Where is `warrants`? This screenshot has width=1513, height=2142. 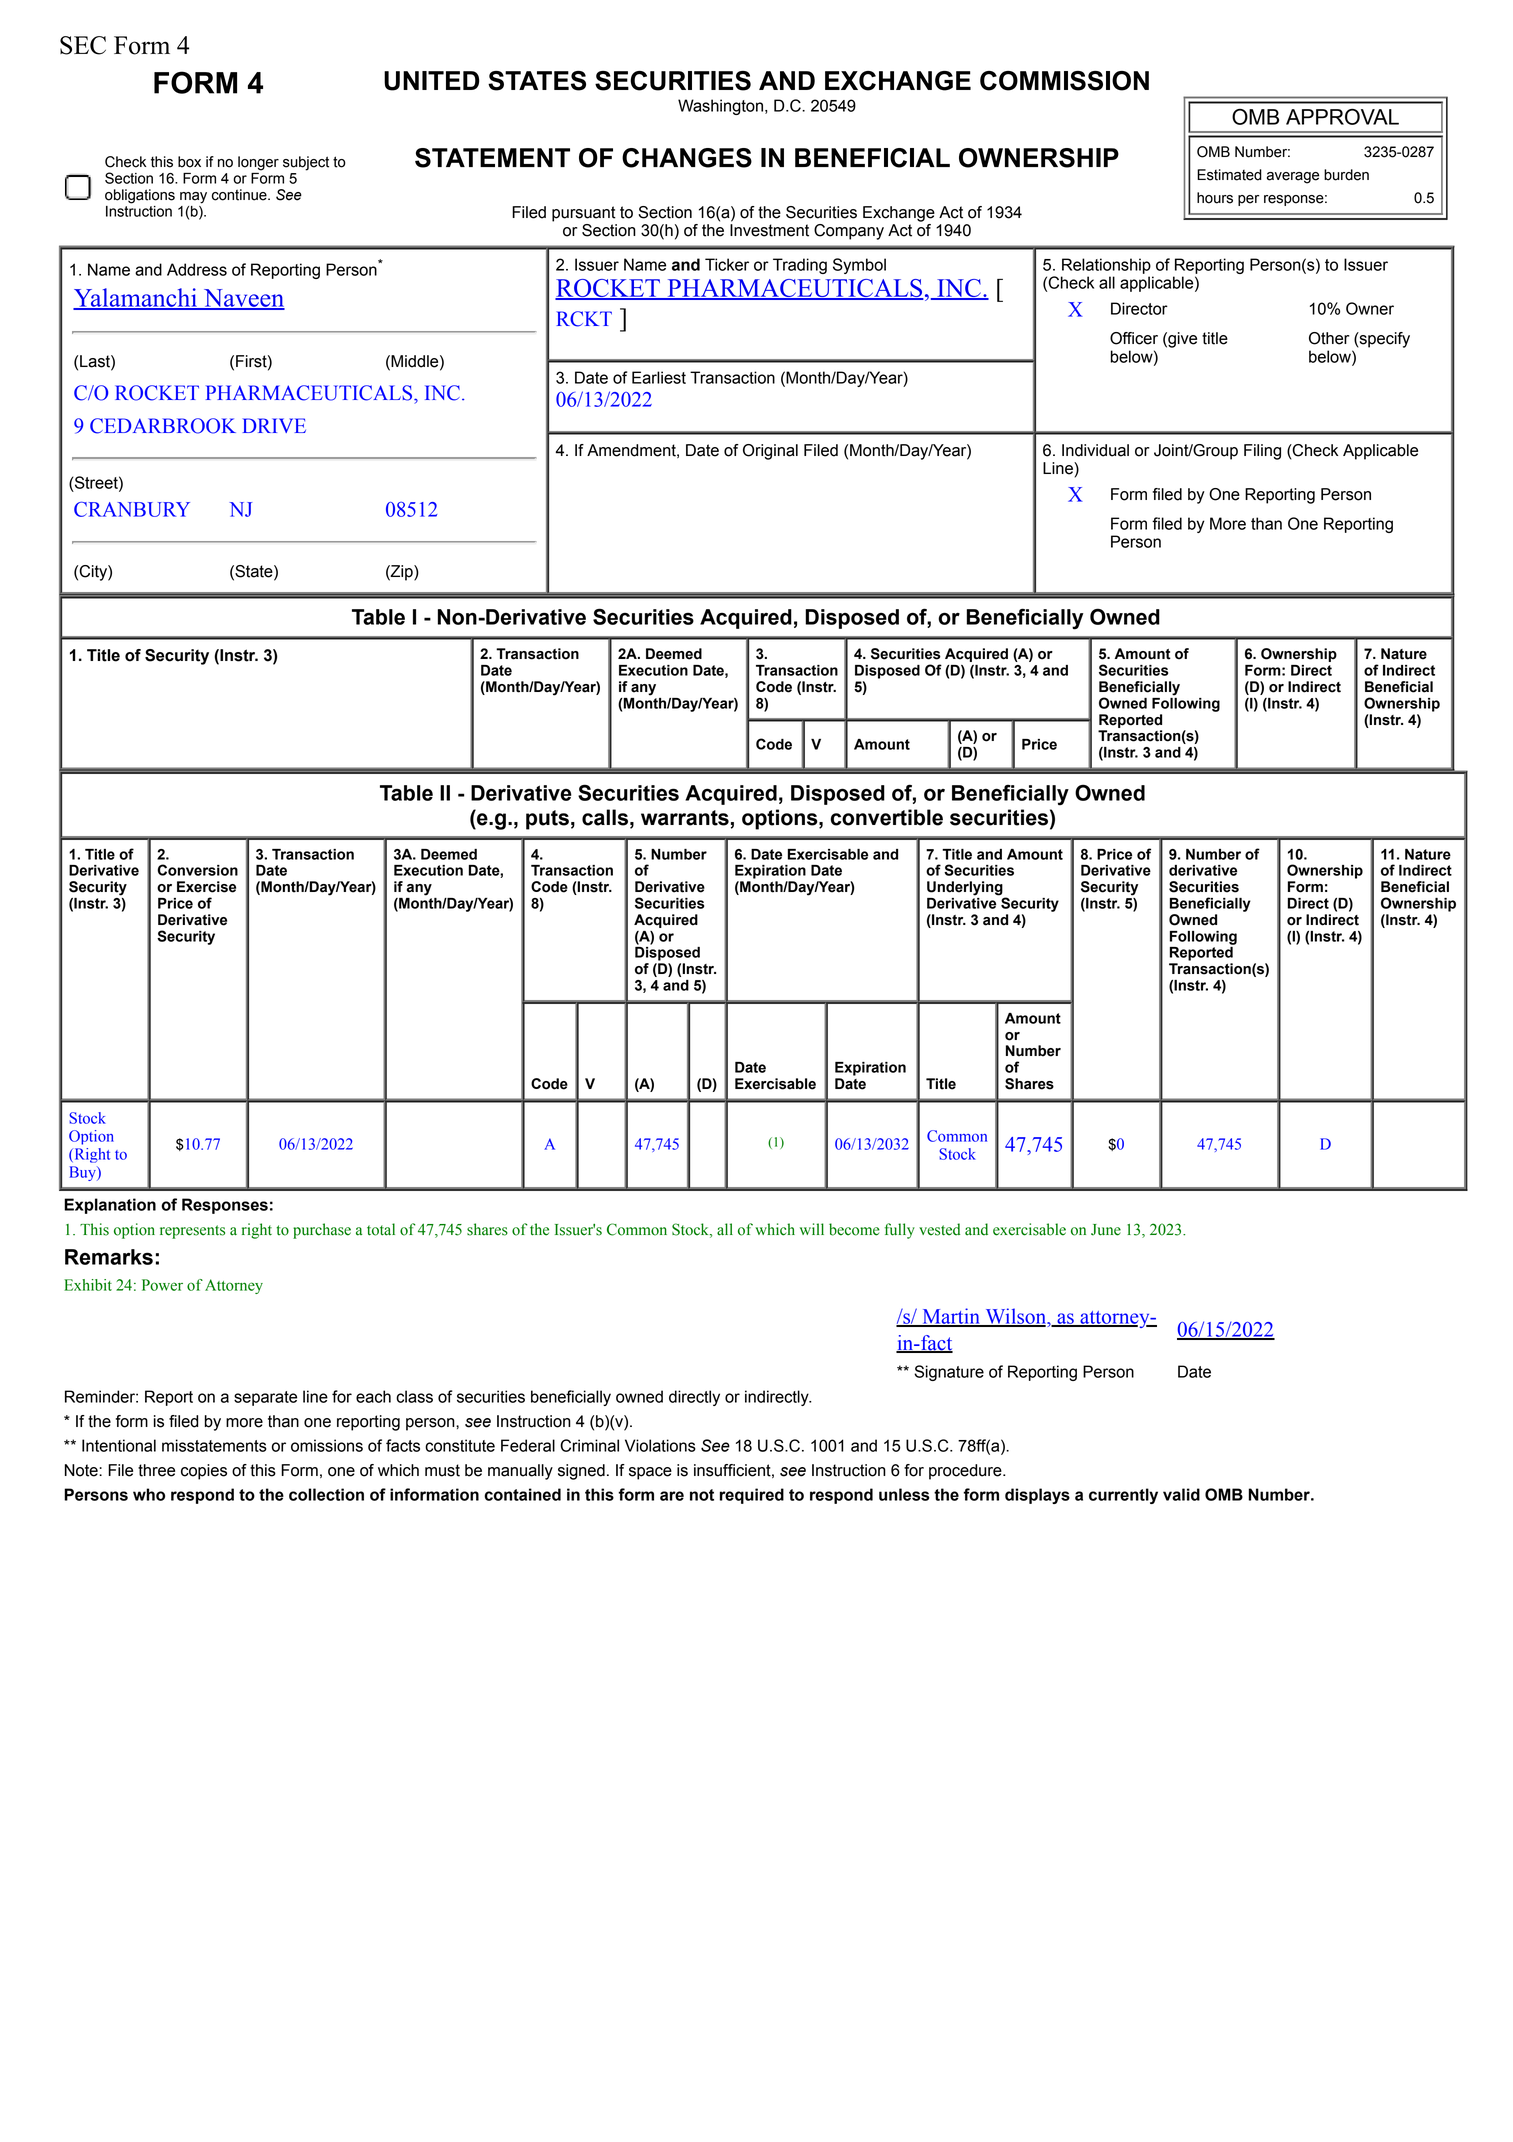 warrants is located at coordinates (685, 818).
